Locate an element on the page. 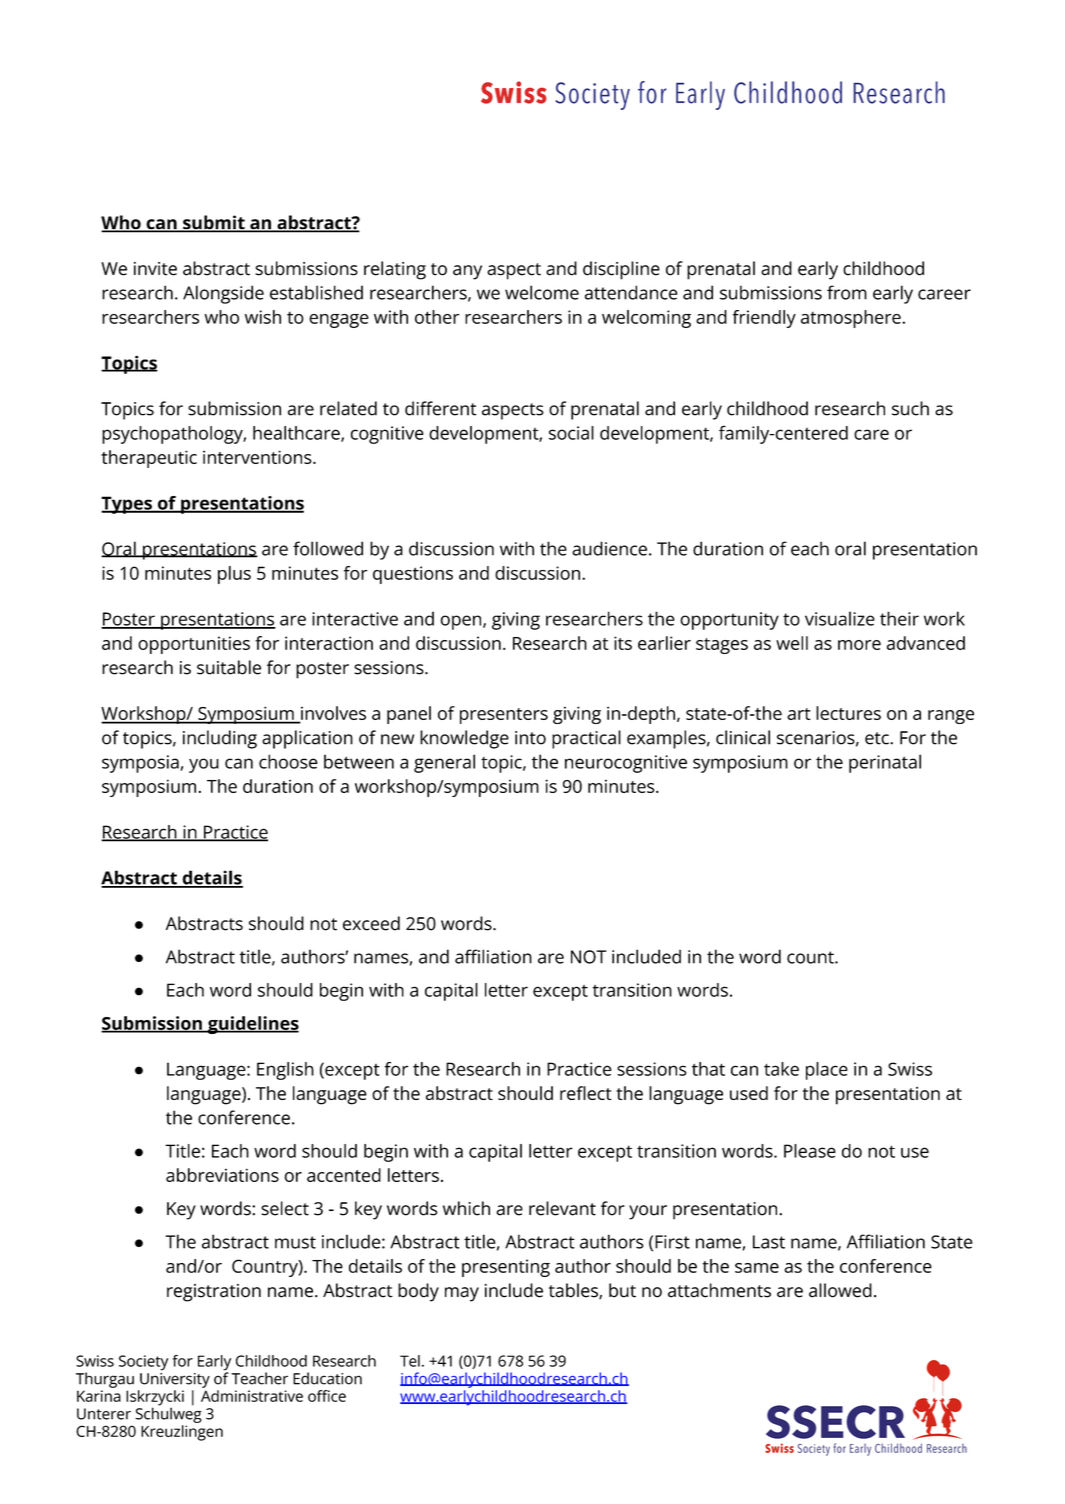 Image resolution: width=1065 pixels, height=1504 pixels. allowed is located at coordinates (840, 1290).
